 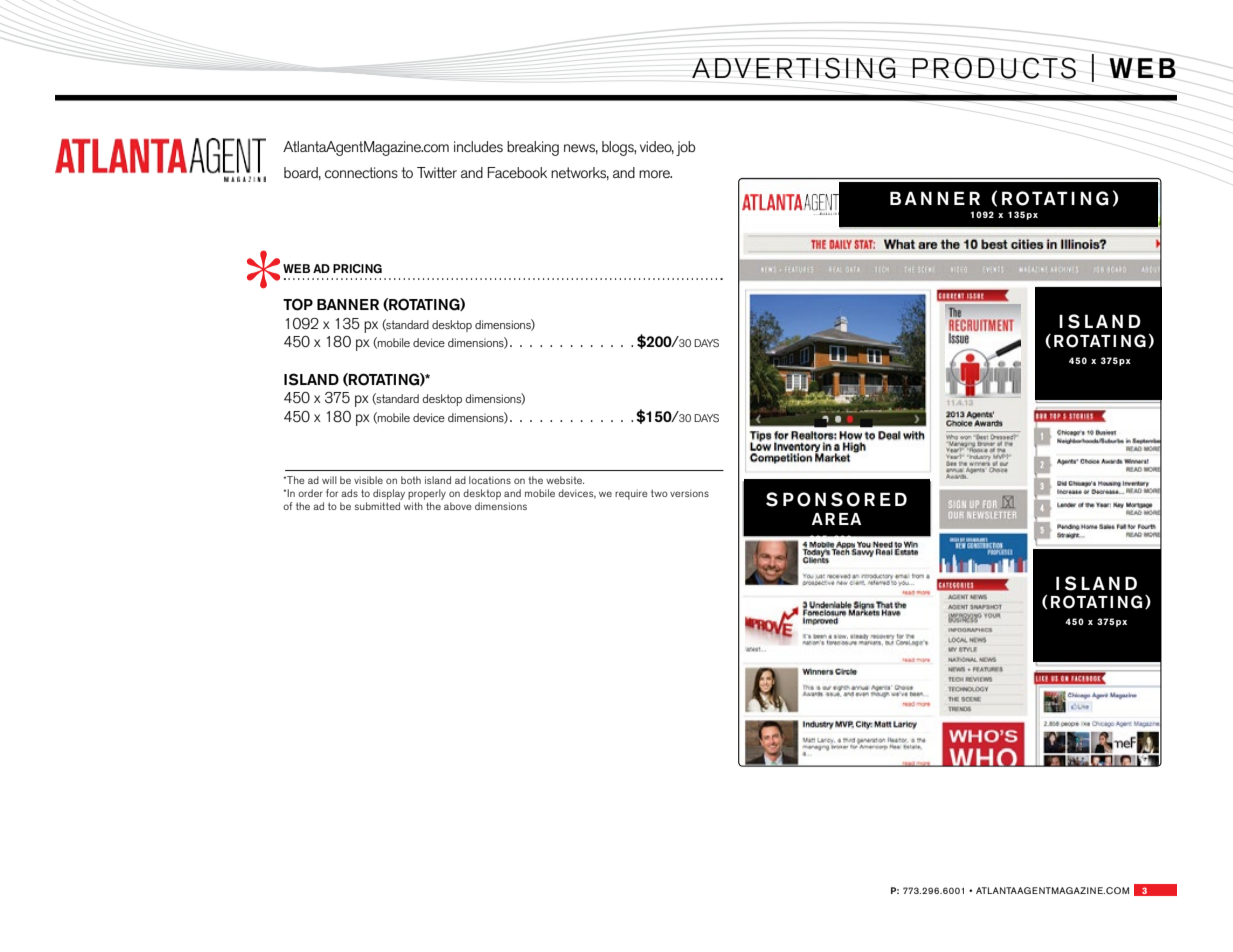 What do you see at coordinates (631, 495) in the document?
I see `require` at bounding box center [631, 495].
